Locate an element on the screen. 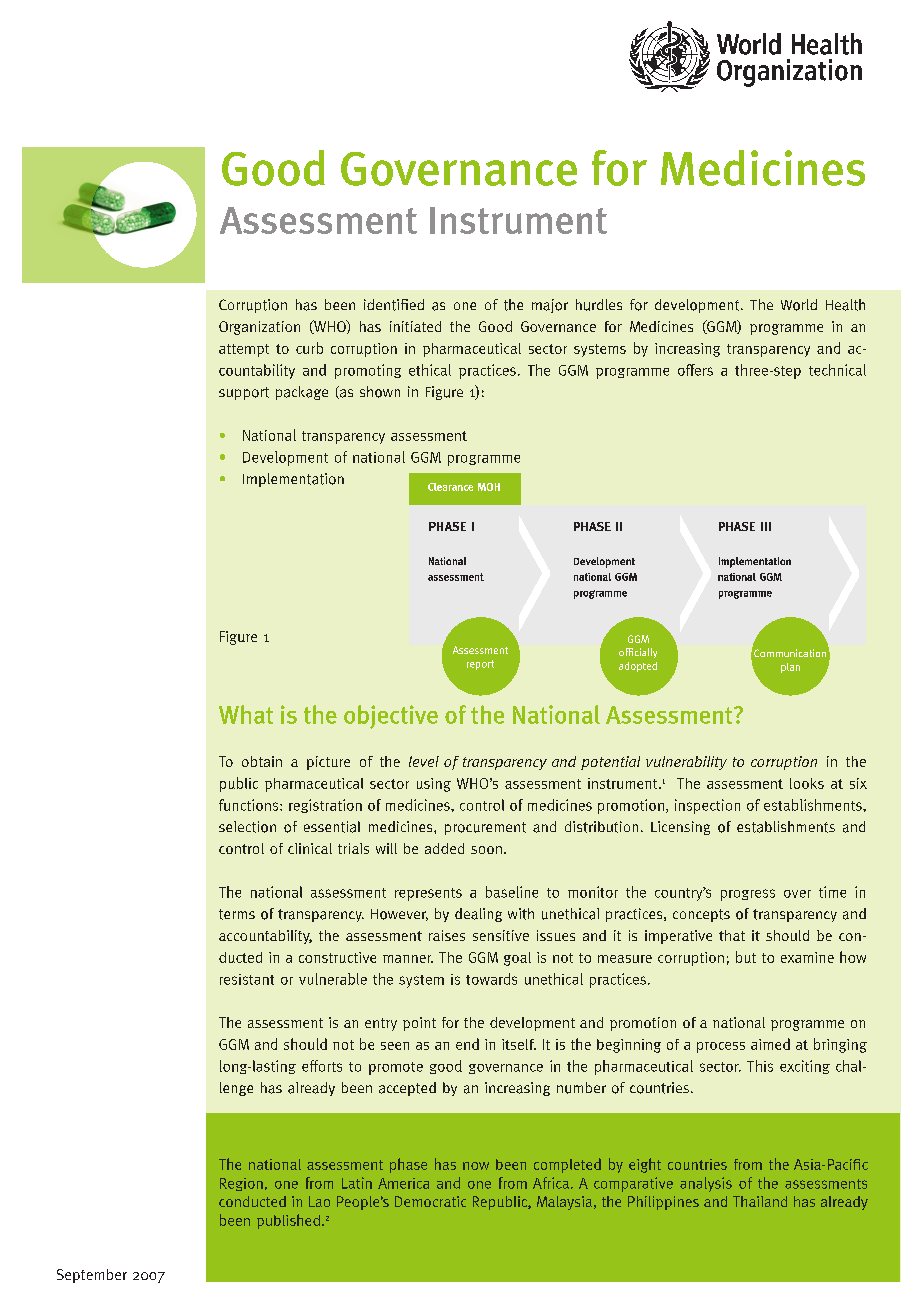 The image size is (924, 1308). Communication is located at coordinates (790, 653).
